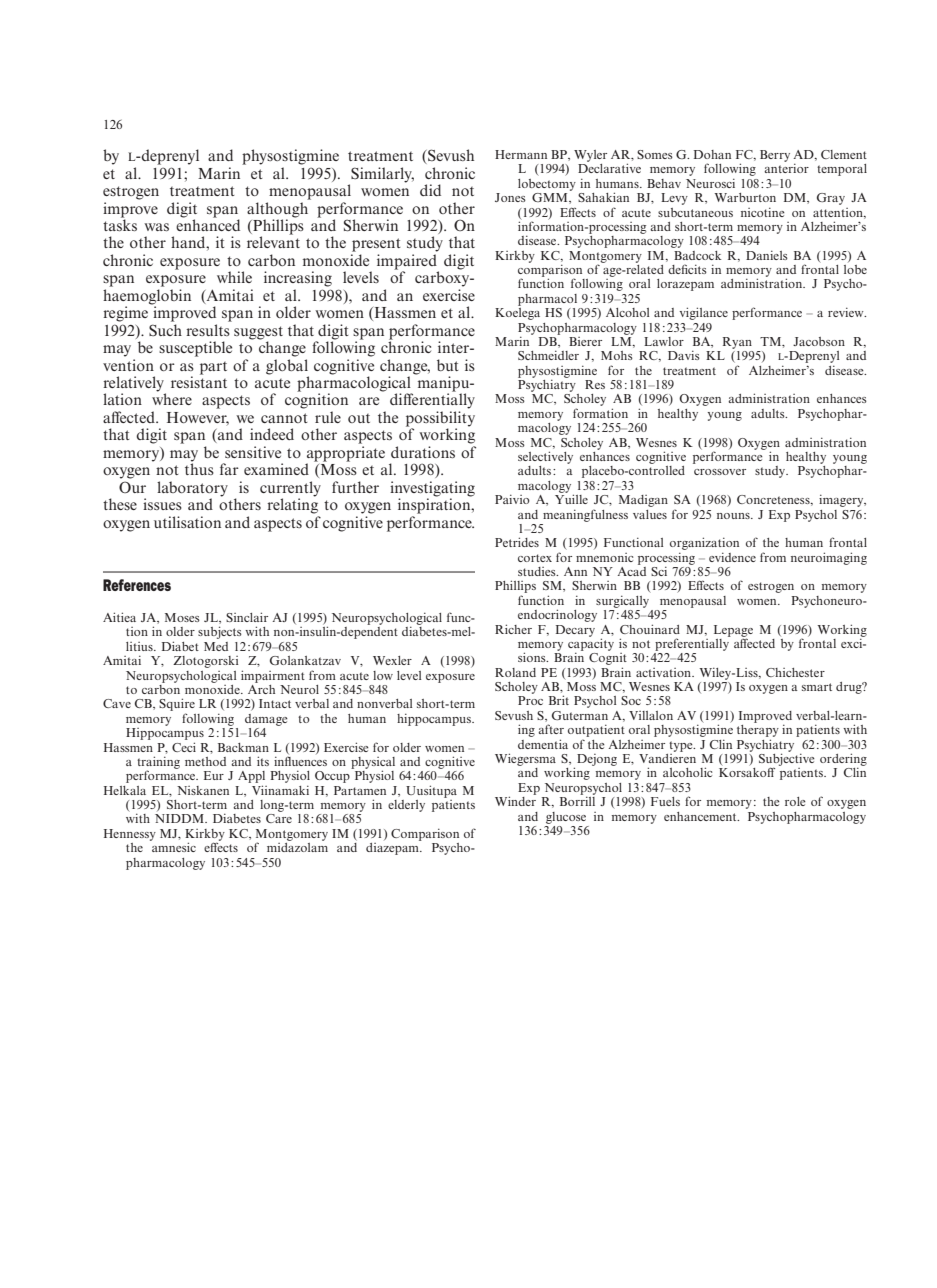 The image size is (937, 1288). Describe the element at coordinates (737, 343) in the screenshot. I see `Ryan` at that location.
